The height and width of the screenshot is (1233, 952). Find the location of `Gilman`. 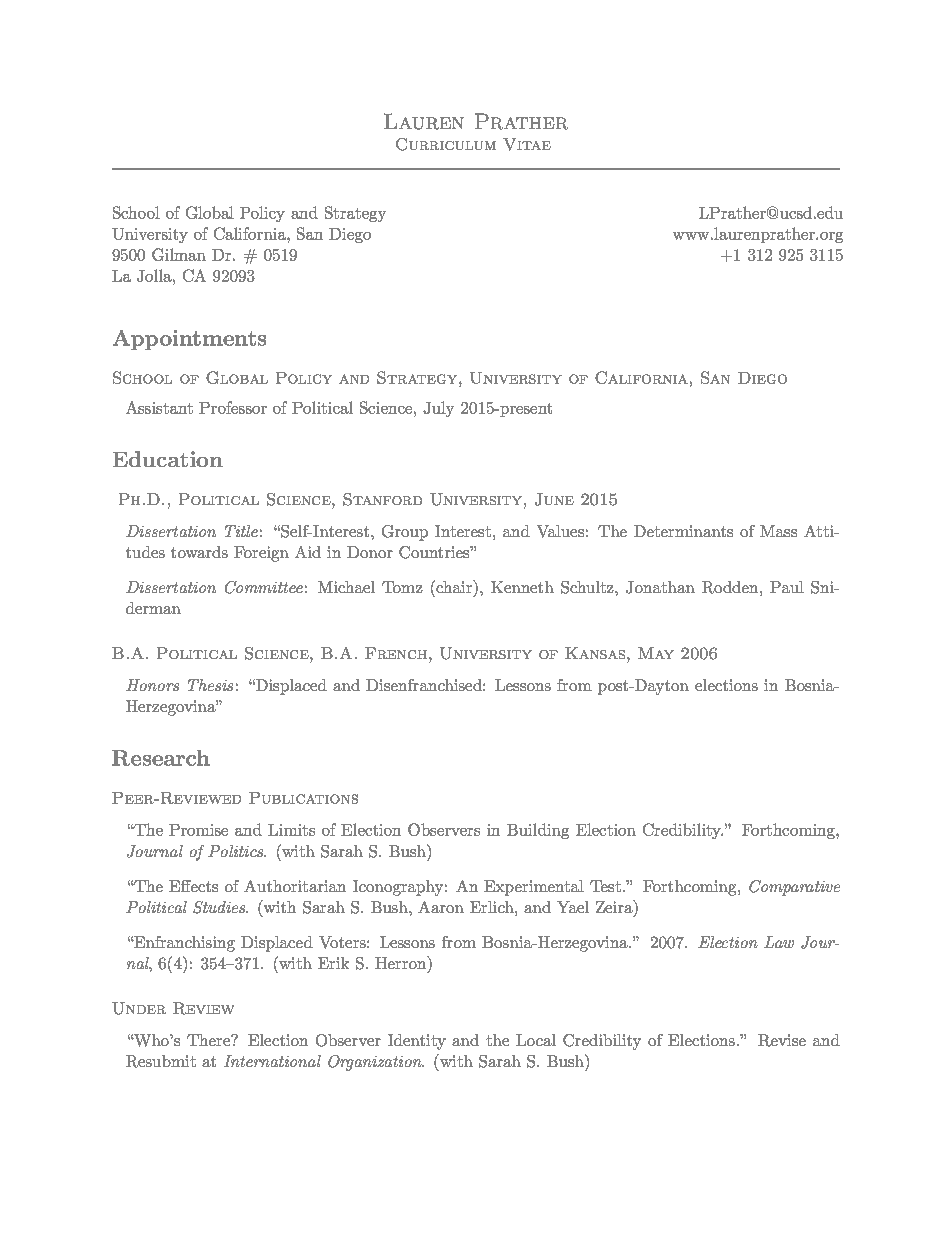

Gilman is located at coordinates (179, 254).
